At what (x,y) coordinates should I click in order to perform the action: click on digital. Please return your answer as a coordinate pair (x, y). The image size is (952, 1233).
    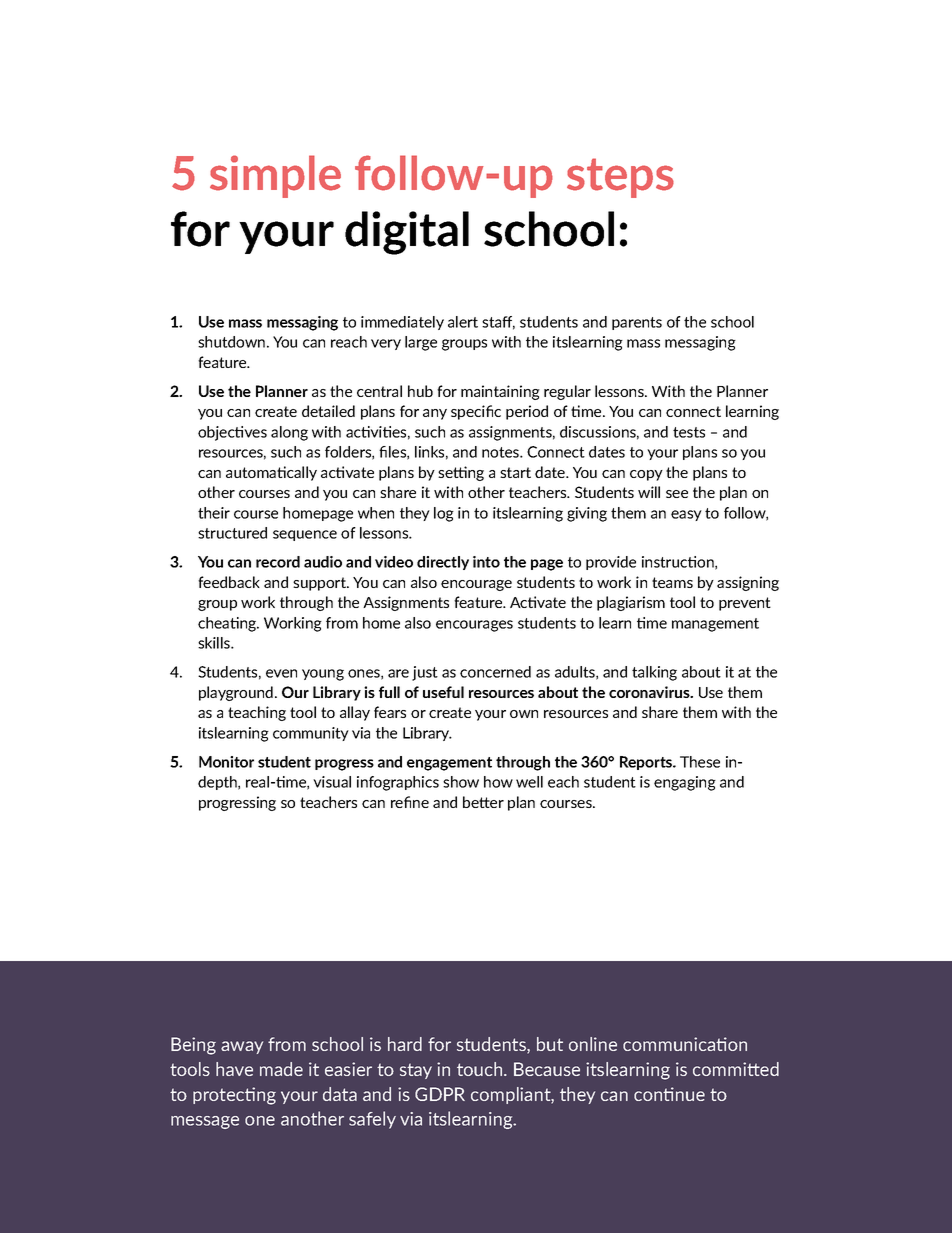
    Looking at the image, I should click on (407, 233).
